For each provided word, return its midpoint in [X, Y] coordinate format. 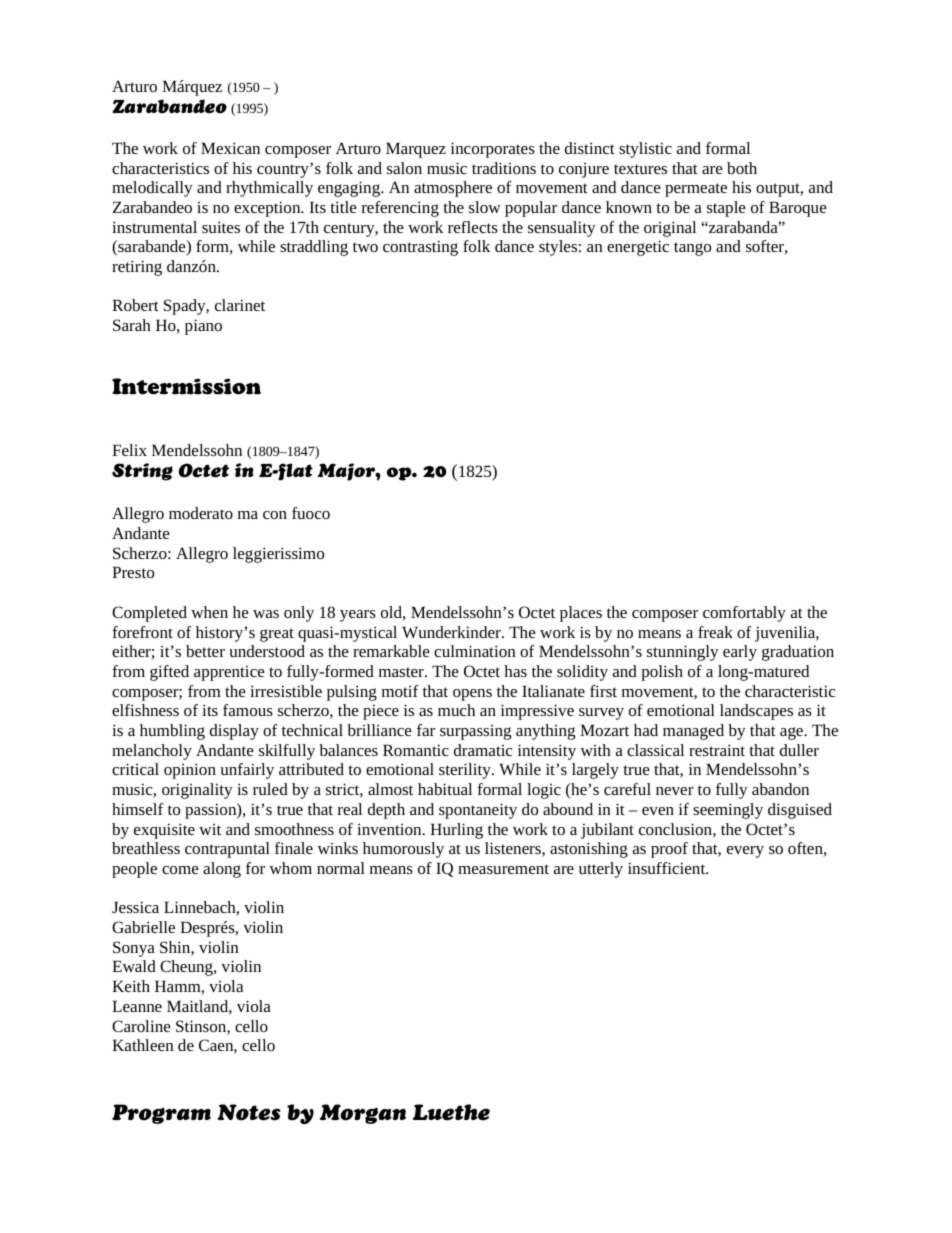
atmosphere [453, 189]
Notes [249, 1112]
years [358, 616]
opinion [190, 771]
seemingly [728, 811]
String [142, 472]
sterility [466, 771]
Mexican [230, 148]
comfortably [744, 614]
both [742, 168]
